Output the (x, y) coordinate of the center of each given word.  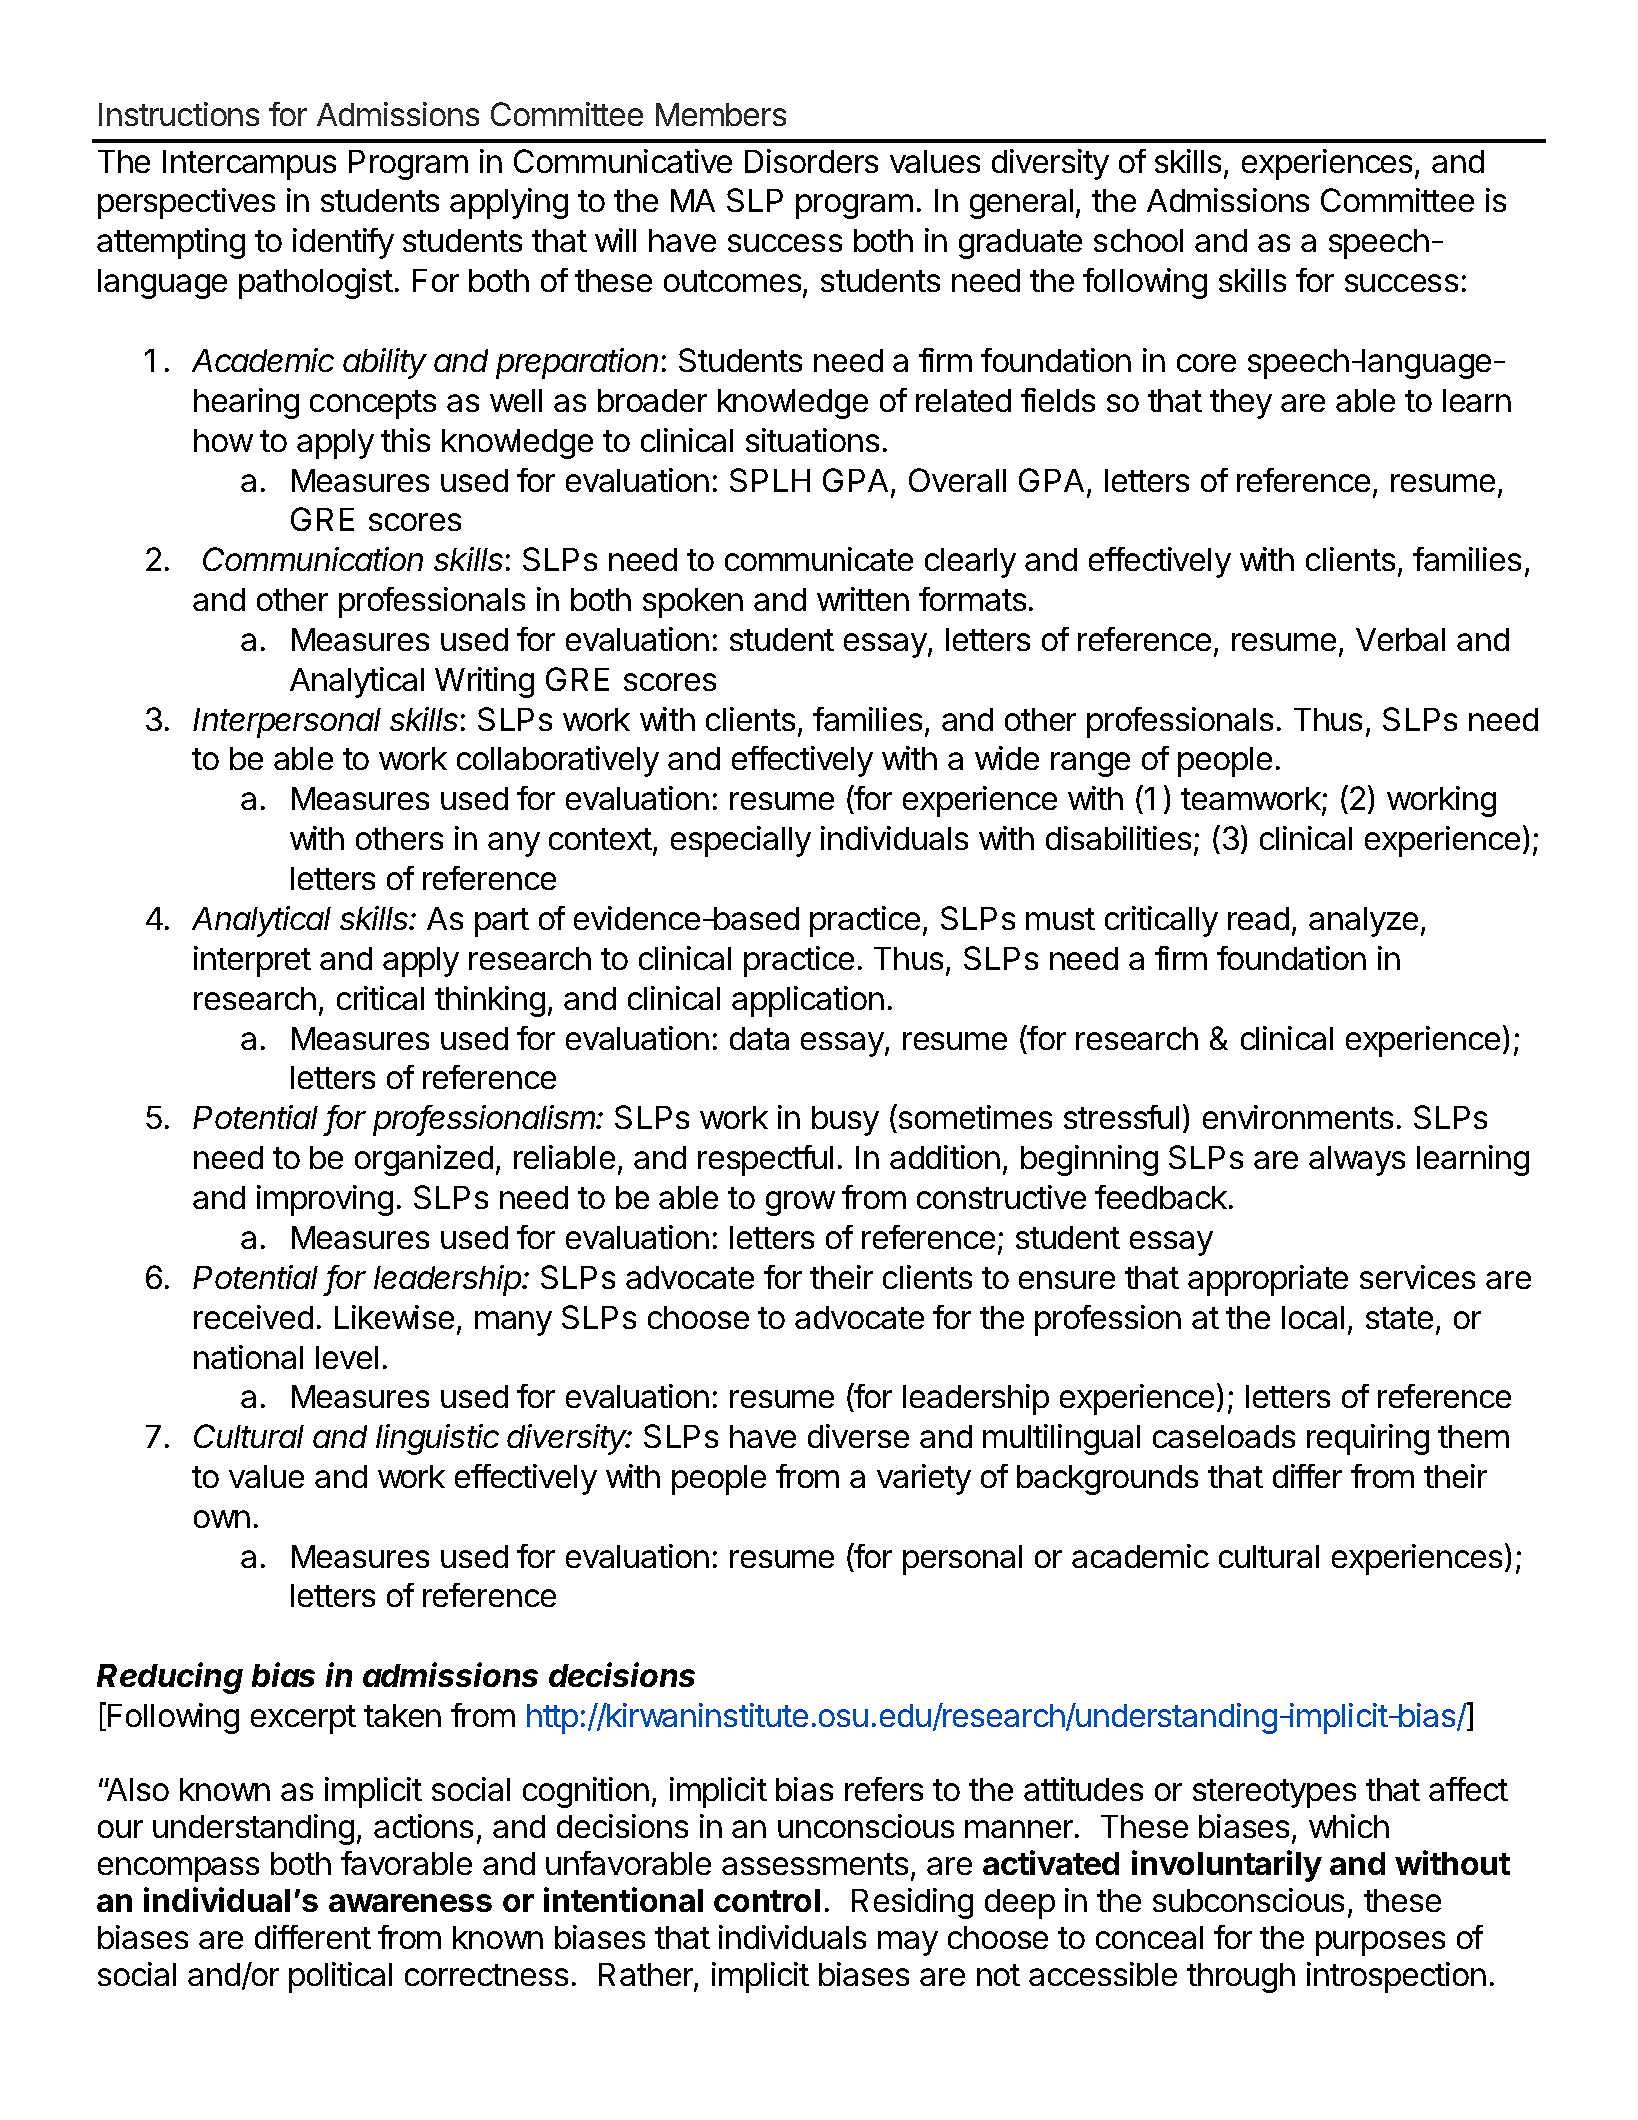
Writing (484, 682)
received (253, 1317)
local (1313, 1317)
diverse (858, 1436)
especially (741, 841)
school (1138, 240)
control (767, 1900)
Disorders (811, 161)
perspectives (186, 203)
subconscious (1248, 1900)
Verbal (1400, 639)
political (340, 1977)
